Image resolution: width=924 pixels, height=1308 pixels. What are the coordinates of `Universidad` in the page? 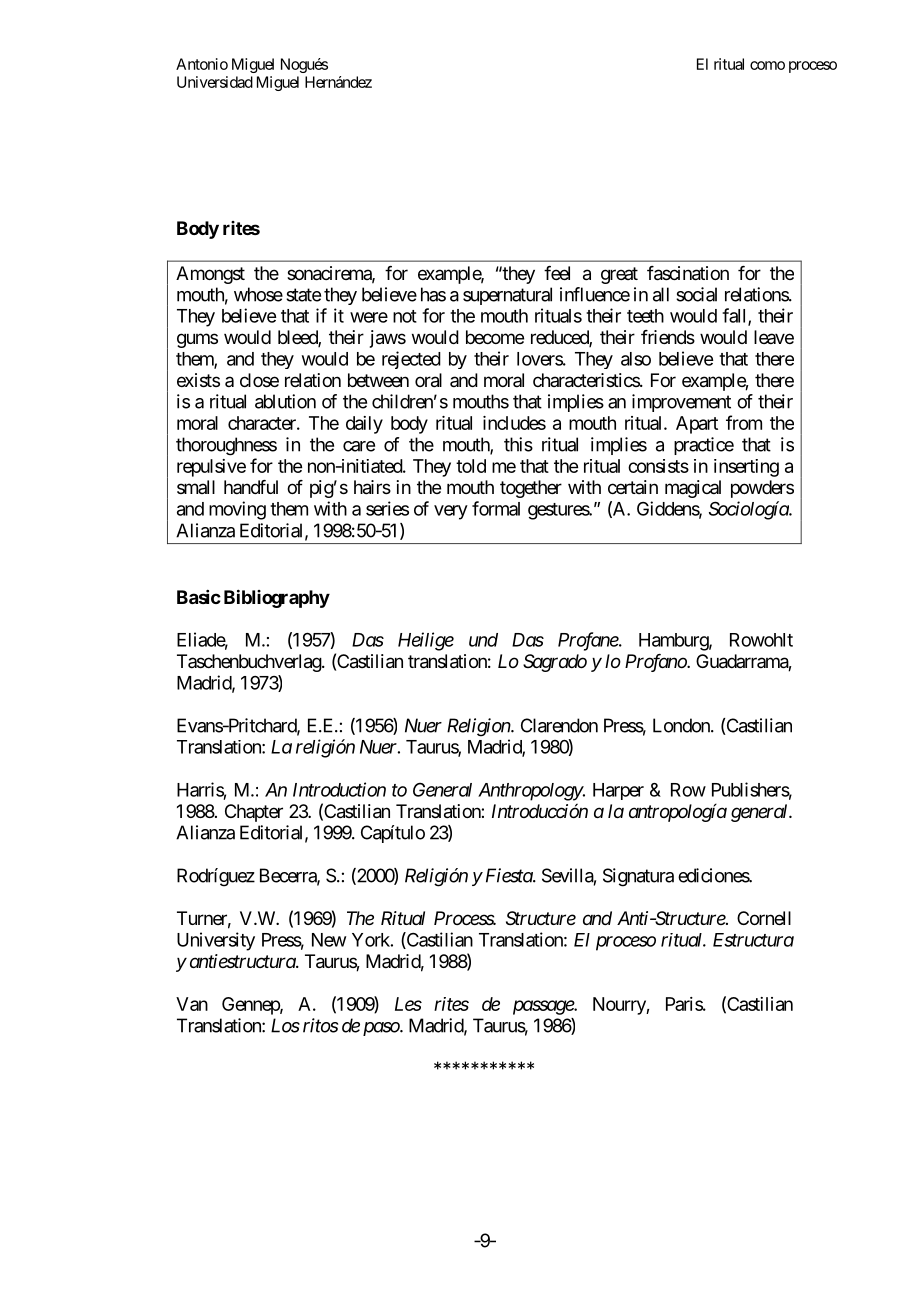 It's located at (215, 82).
